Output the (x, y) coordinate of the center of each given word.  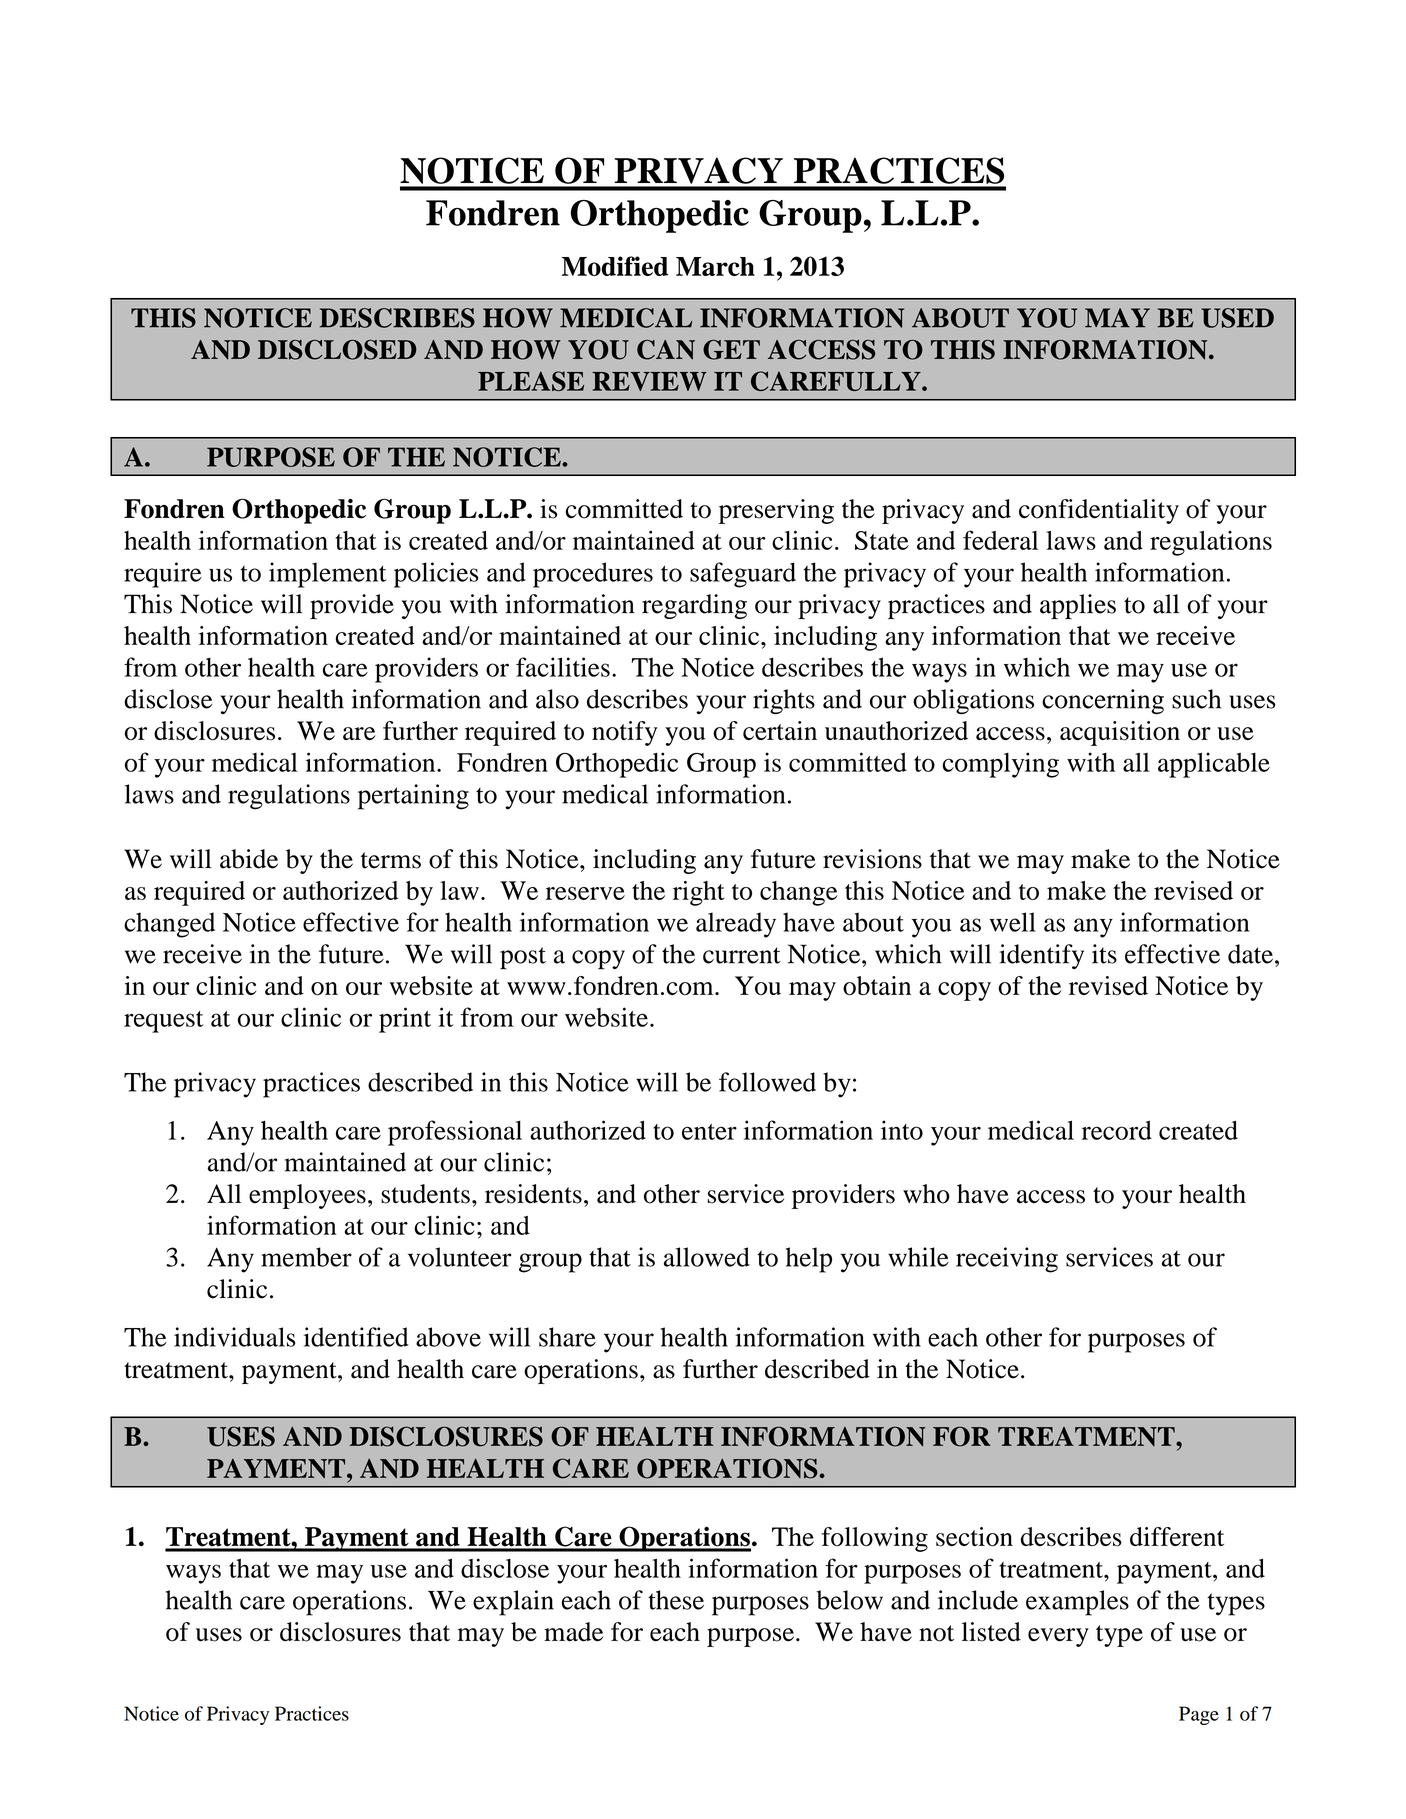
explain (513, 1603)
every (1058, 1637)
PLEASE (531, 381)
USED (1237, 318)
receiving (1007, 1260)
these (676, 1600)
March (715, 266)
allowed (707, 1257)
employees (307, 1196)
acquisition (1120, 733)
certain (780, 730)
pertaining (413, 797)
